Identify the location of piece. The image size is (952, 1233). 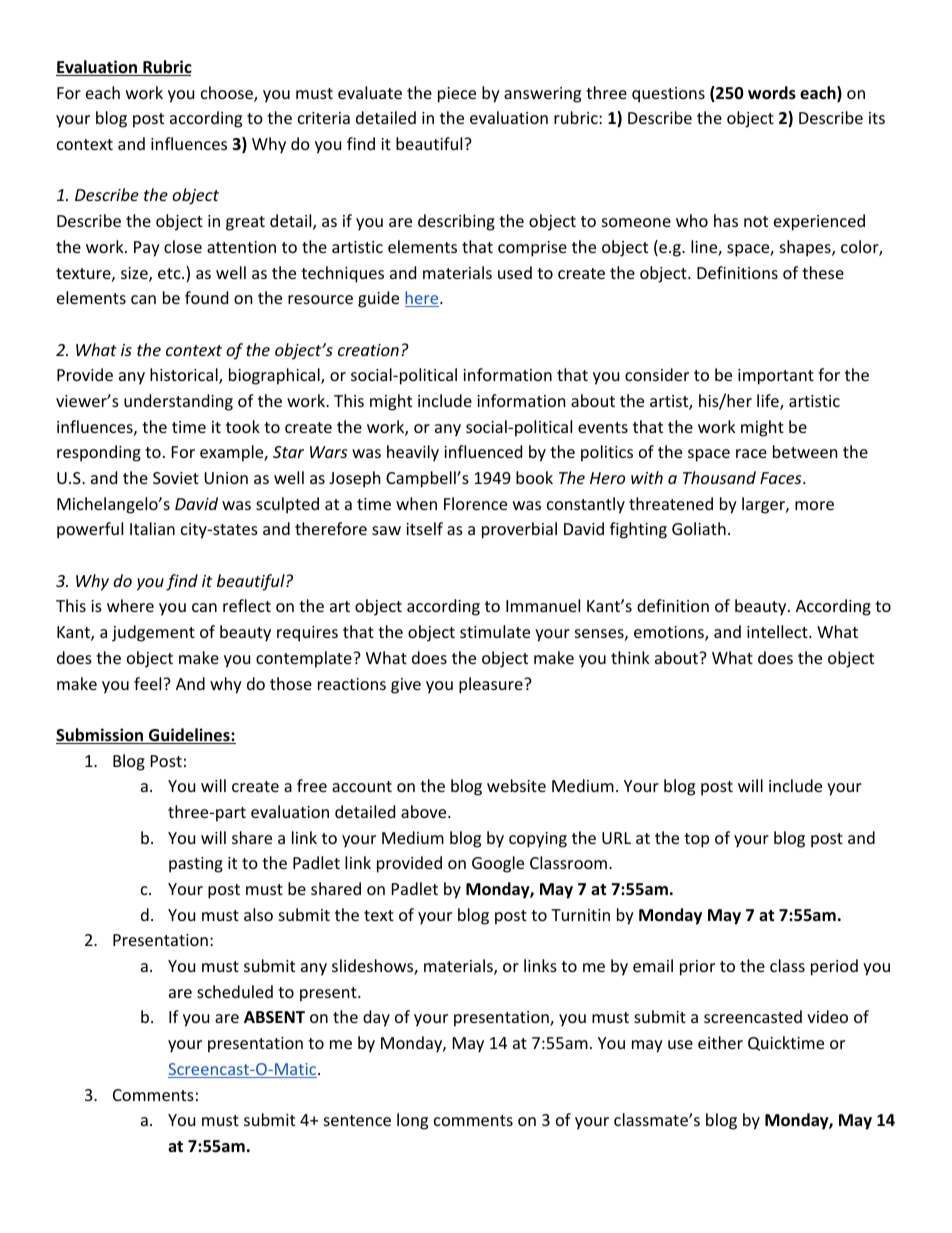
(457, 95).
